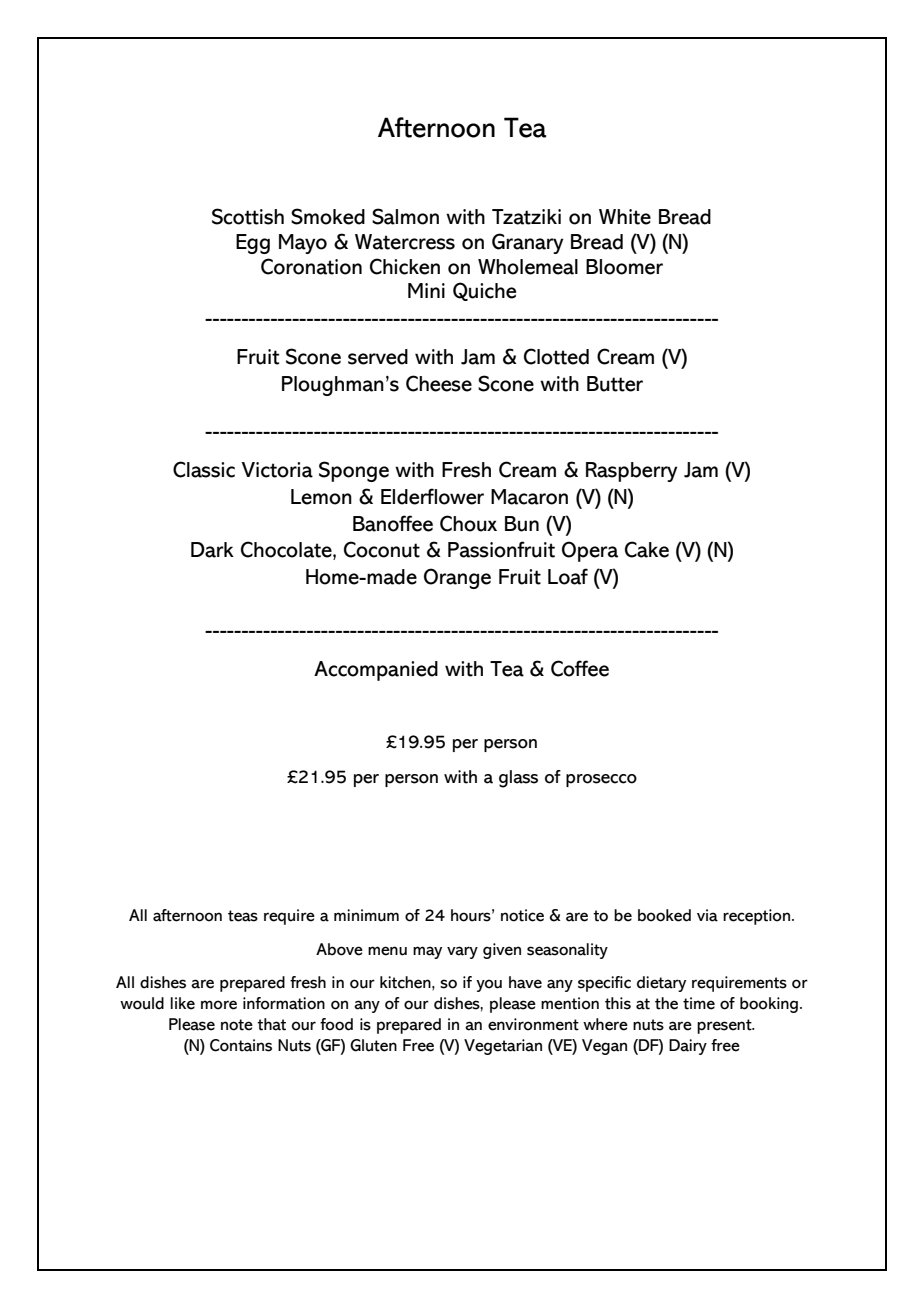  I want to click on glass, so click(518, 779).
